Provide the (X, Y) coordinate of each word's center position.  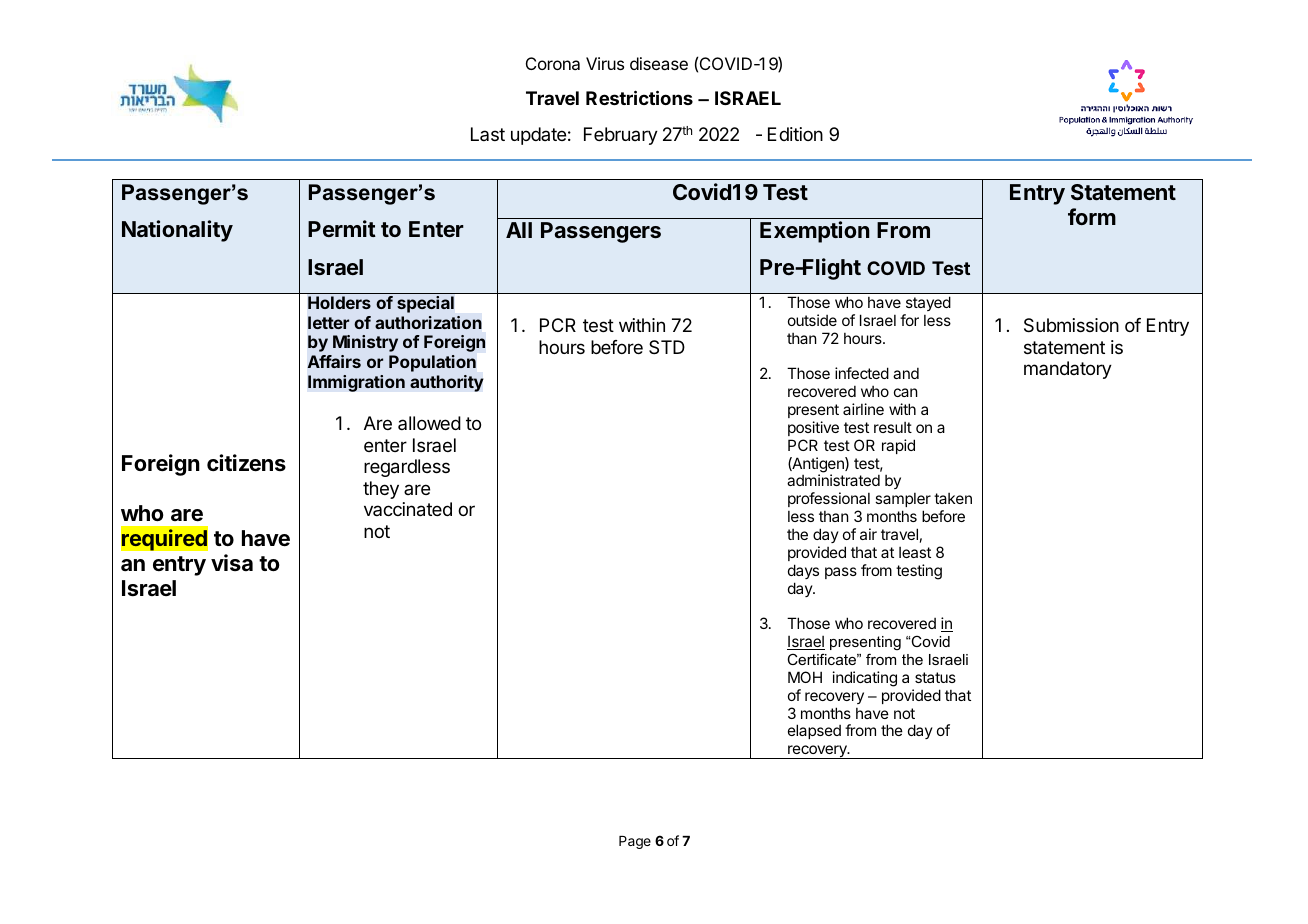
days (803, 571)
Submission (1071, 325)
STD (667, 347)
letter (328, 322)
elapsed (814, 731)
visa (232, 562)
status (935, 677)
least (915, 552)
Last (488, 134)
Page (635, 842)
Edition (795, 134)
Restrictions (639, 97)
